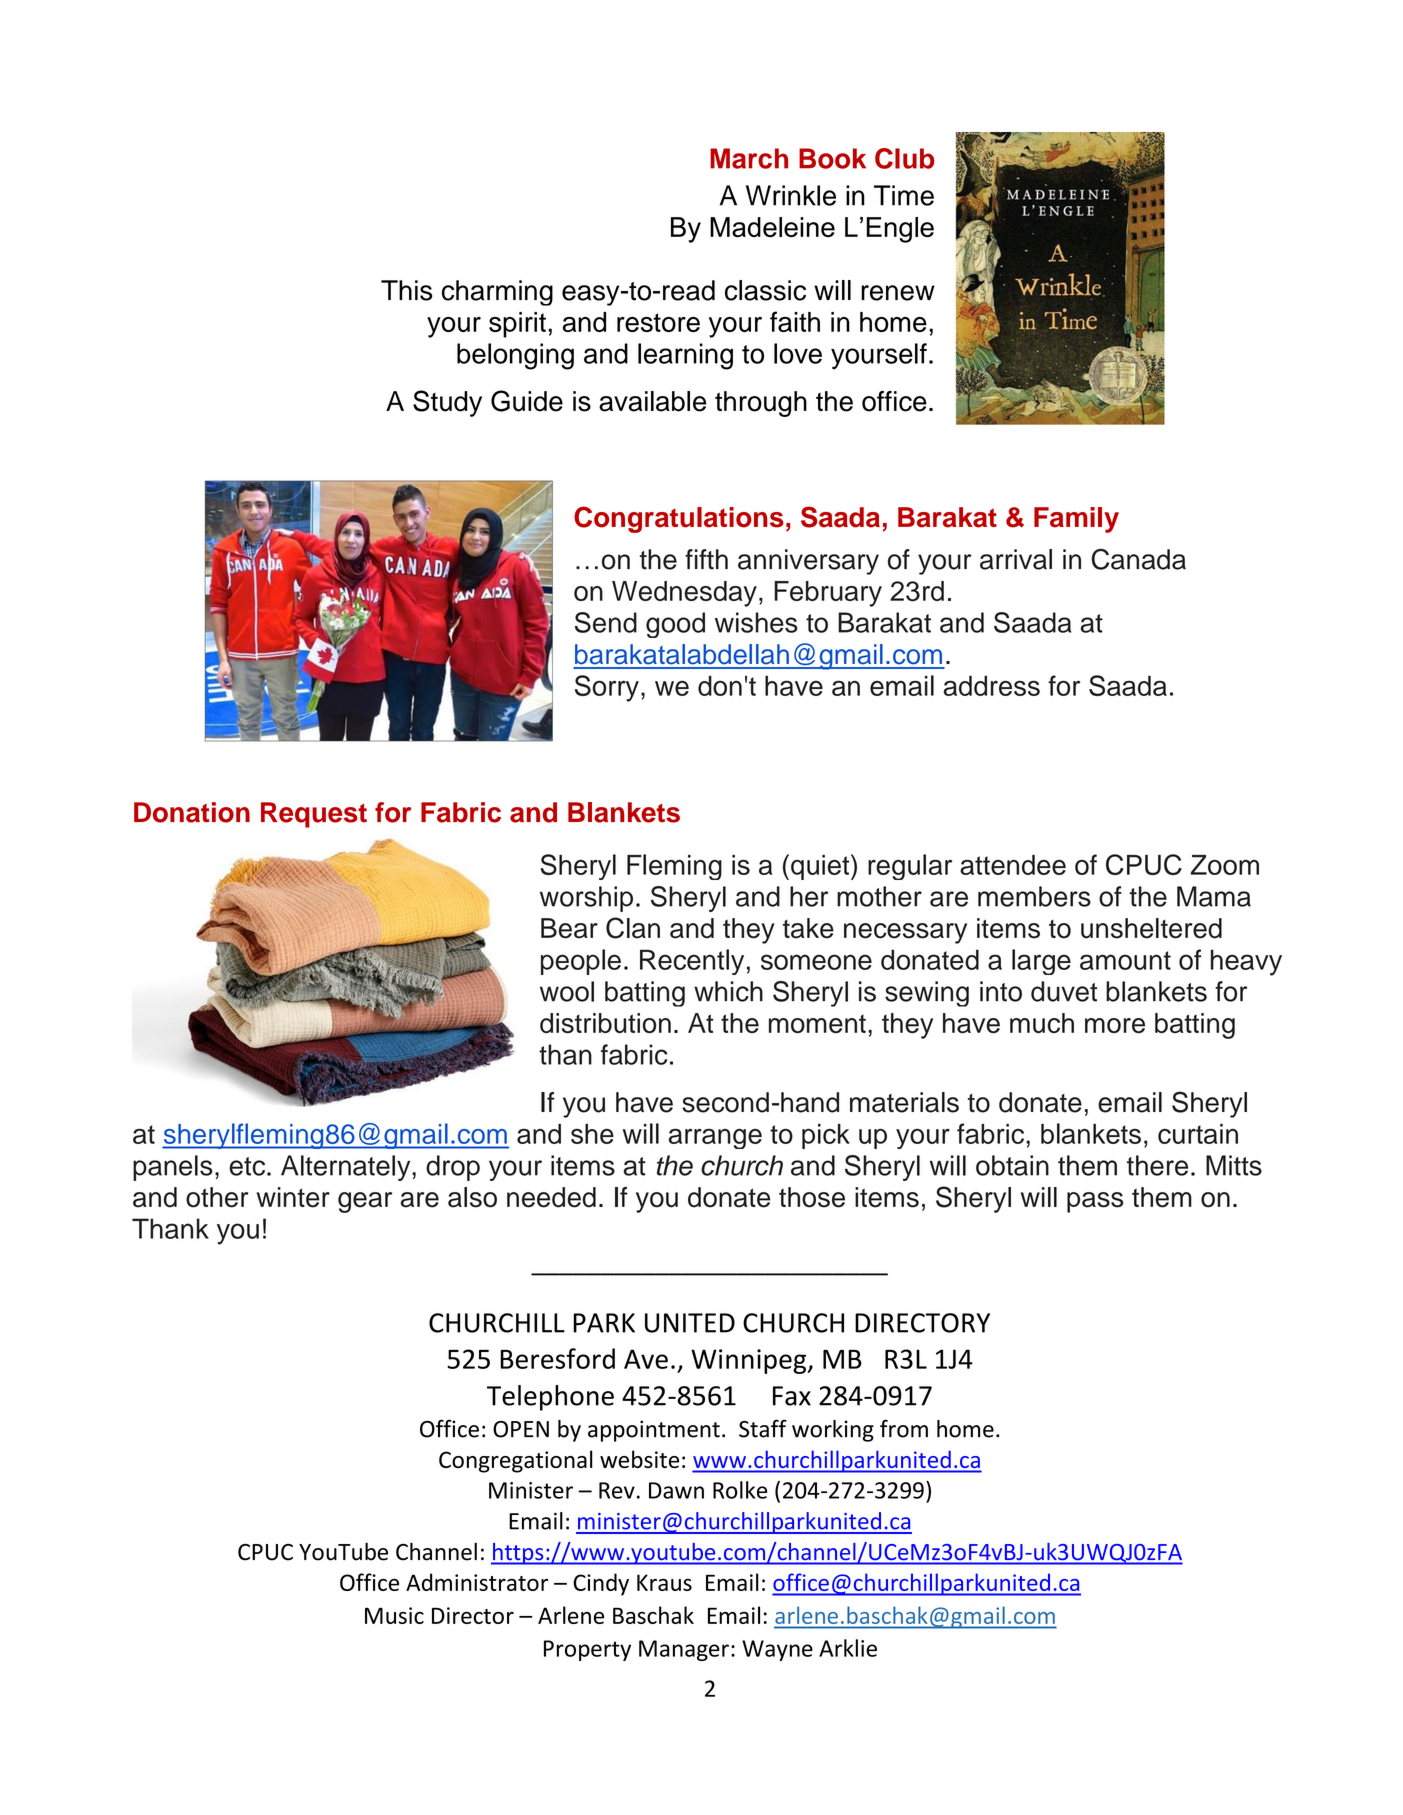 This document has height=1815, width=1403. Describe the element at coordinates (1139, 559) in the document. I see `Canada` at that location.
